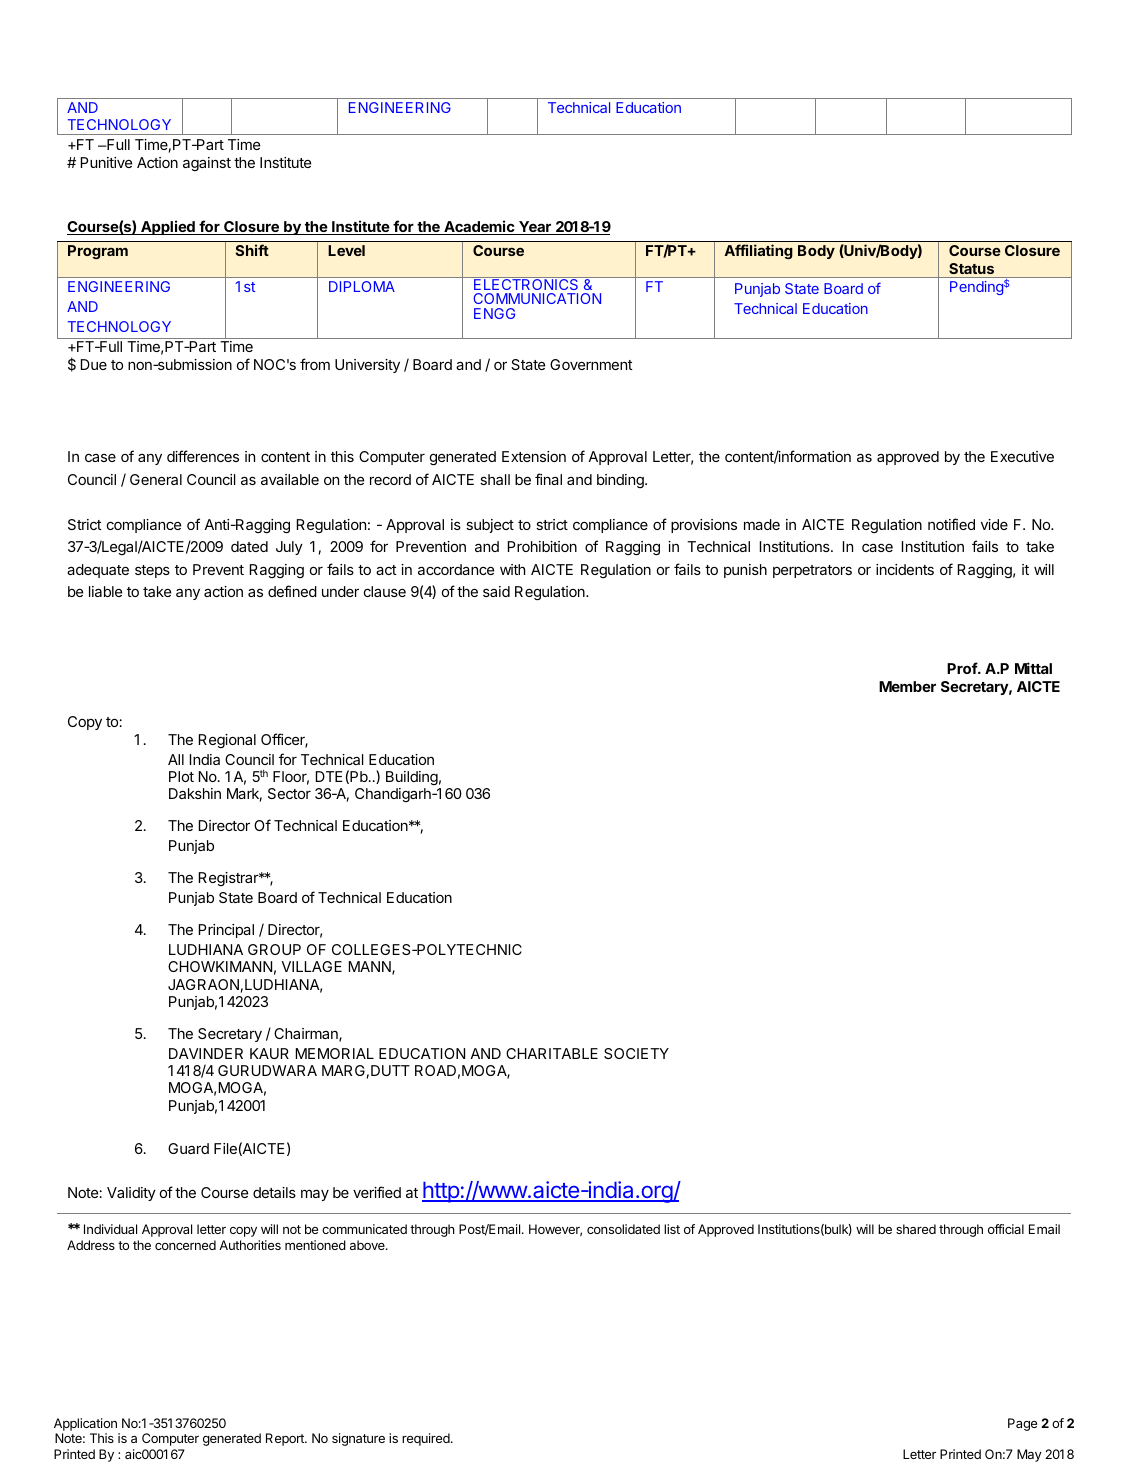 The height and width of the screenshot is (1477, 1141). Describe the element at coordinates (535, 228) in the screenshot. I see `Year` at that location.
